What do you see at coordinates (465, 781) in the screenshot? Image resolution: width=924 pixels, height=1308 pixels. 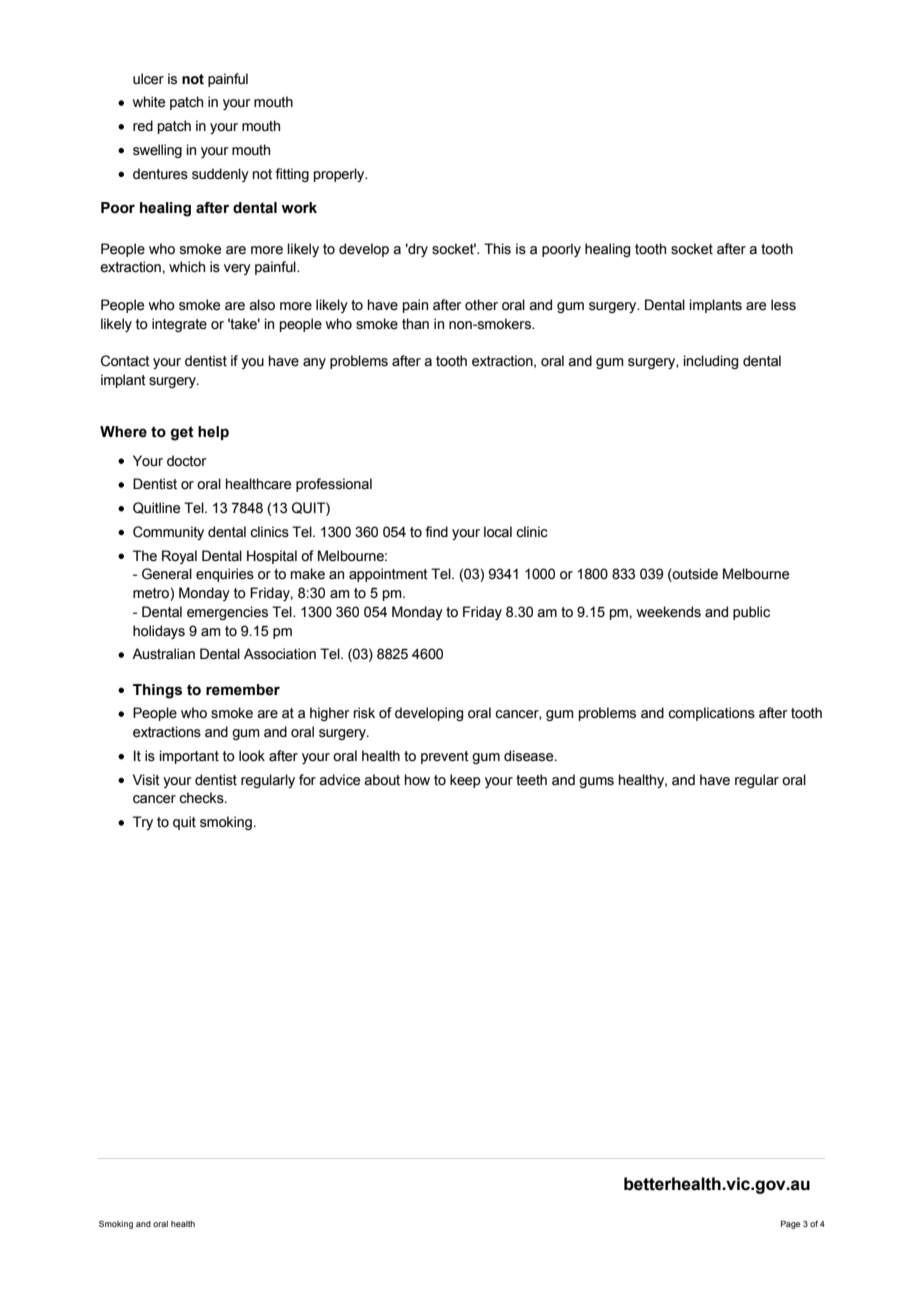 I see `keep` at bounding box center [465, 781].
